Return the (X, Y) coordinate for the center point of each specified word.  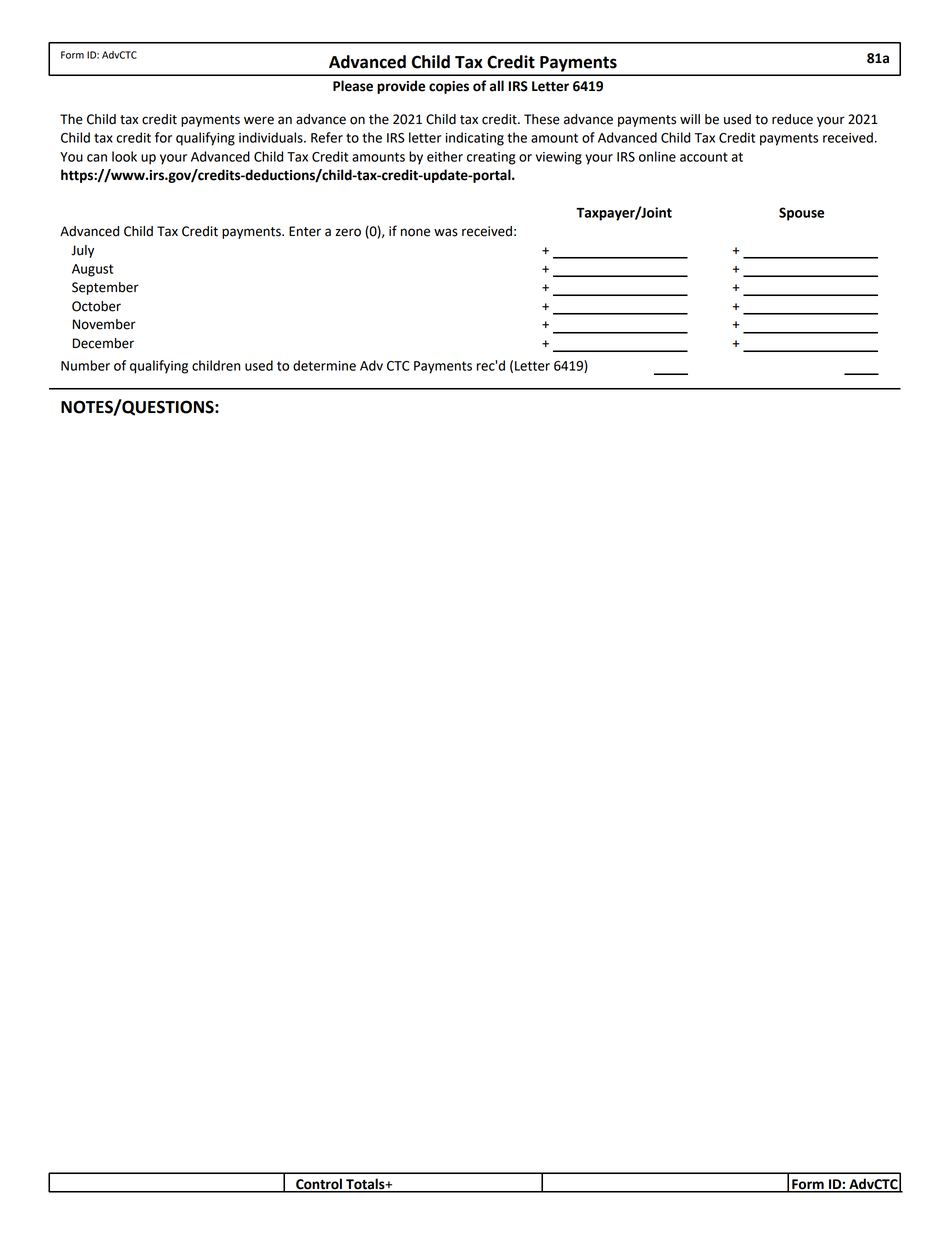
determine (324, 365)
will (690, 119)
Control (319, 1185)
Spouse (801, 214)
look (124, 156)
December (103, 343)
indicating (474, 139)
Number (85, 365)
